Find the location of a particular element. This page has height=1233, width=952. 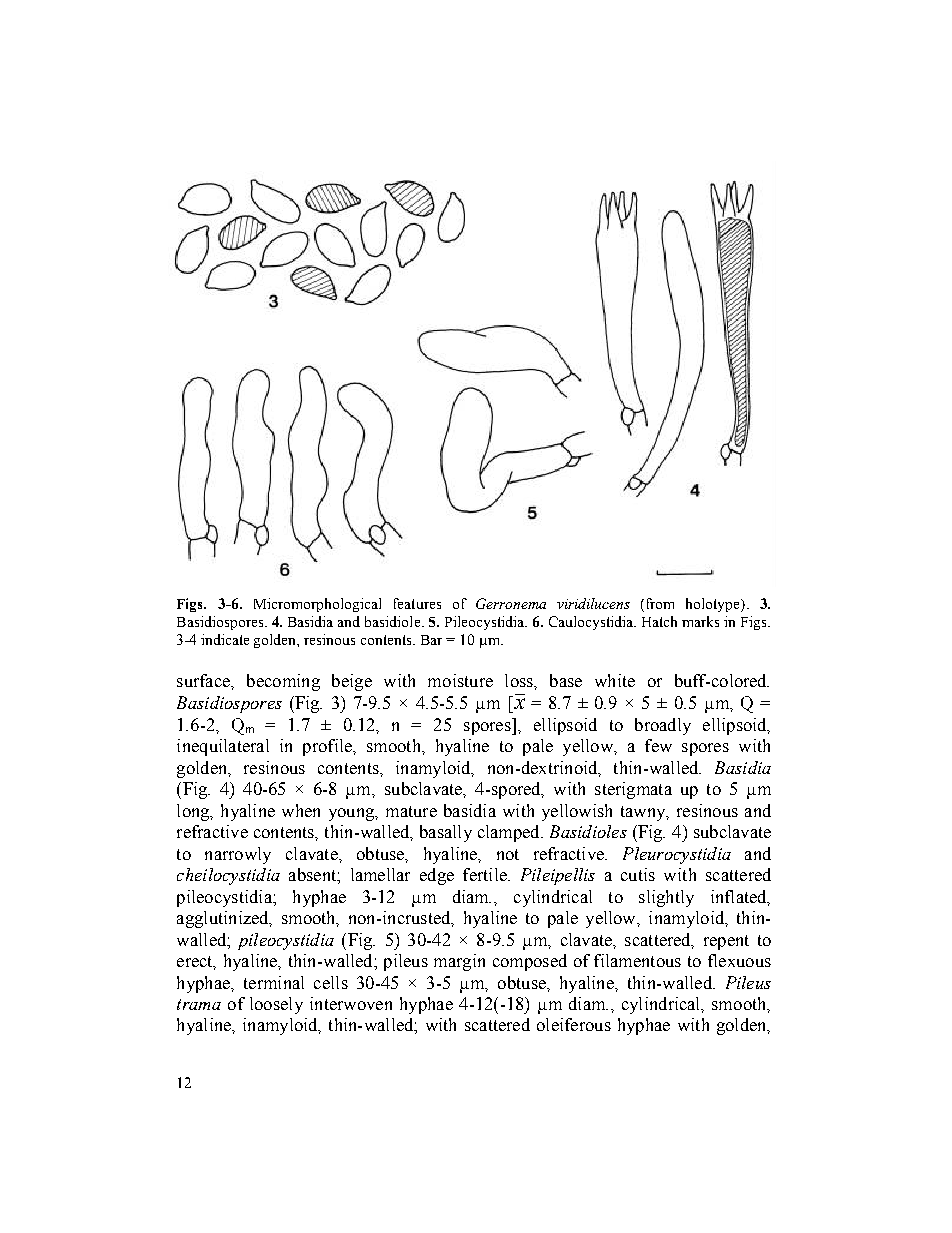

narrowly is located at coordinates (238, 855).
